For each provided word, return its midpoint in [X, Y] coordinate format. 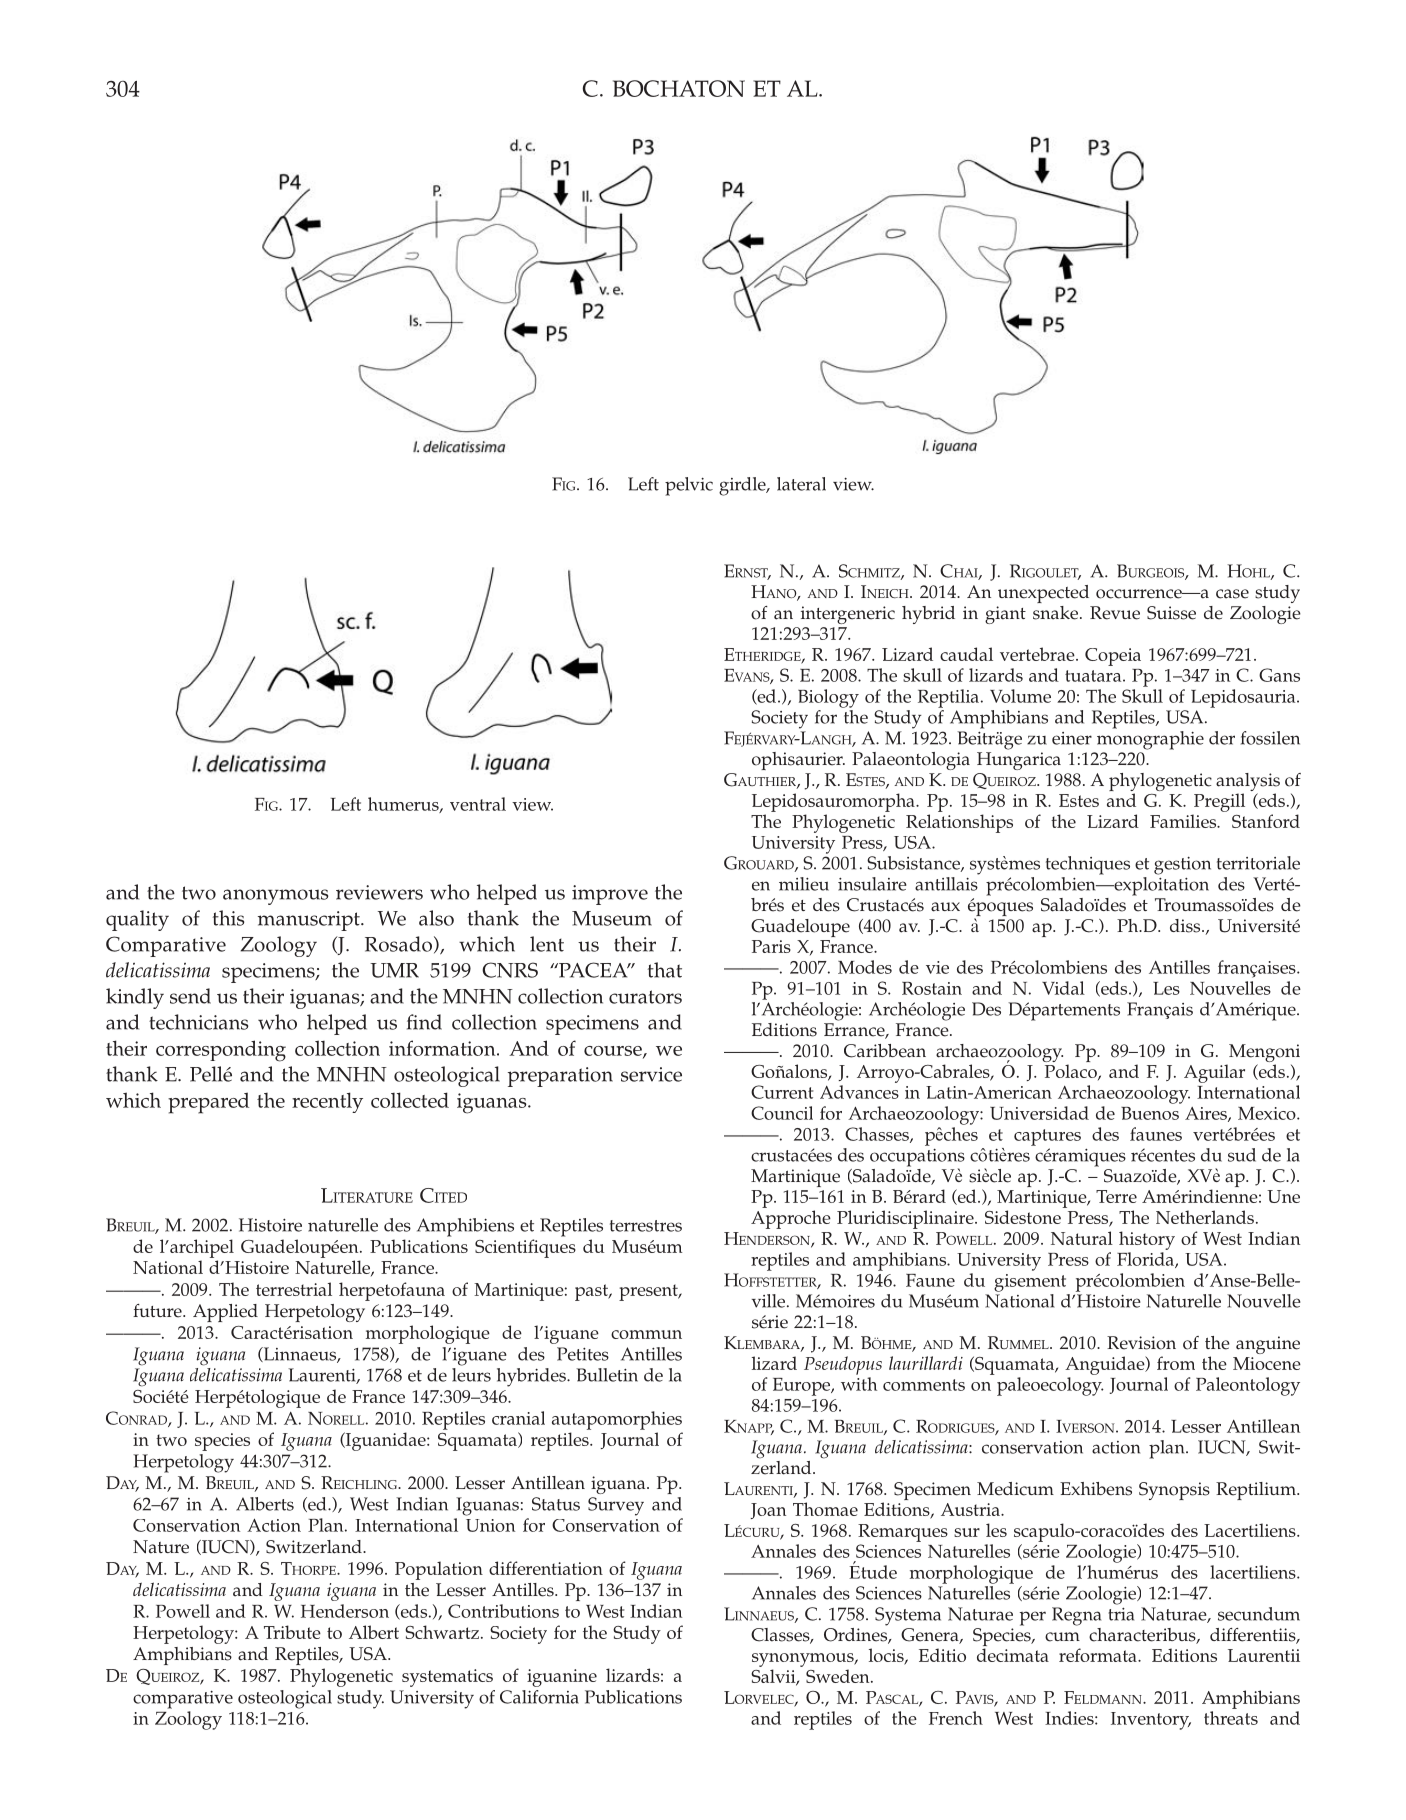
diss [1186, 926]
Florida [1146, 1260]
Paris [771, 946]
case [1232, 594]
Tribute [292, 1632]
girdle [743, 486]
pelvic [689, 486]
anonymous [275, 897]
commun [646, 1334]
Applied [225, 1313]
